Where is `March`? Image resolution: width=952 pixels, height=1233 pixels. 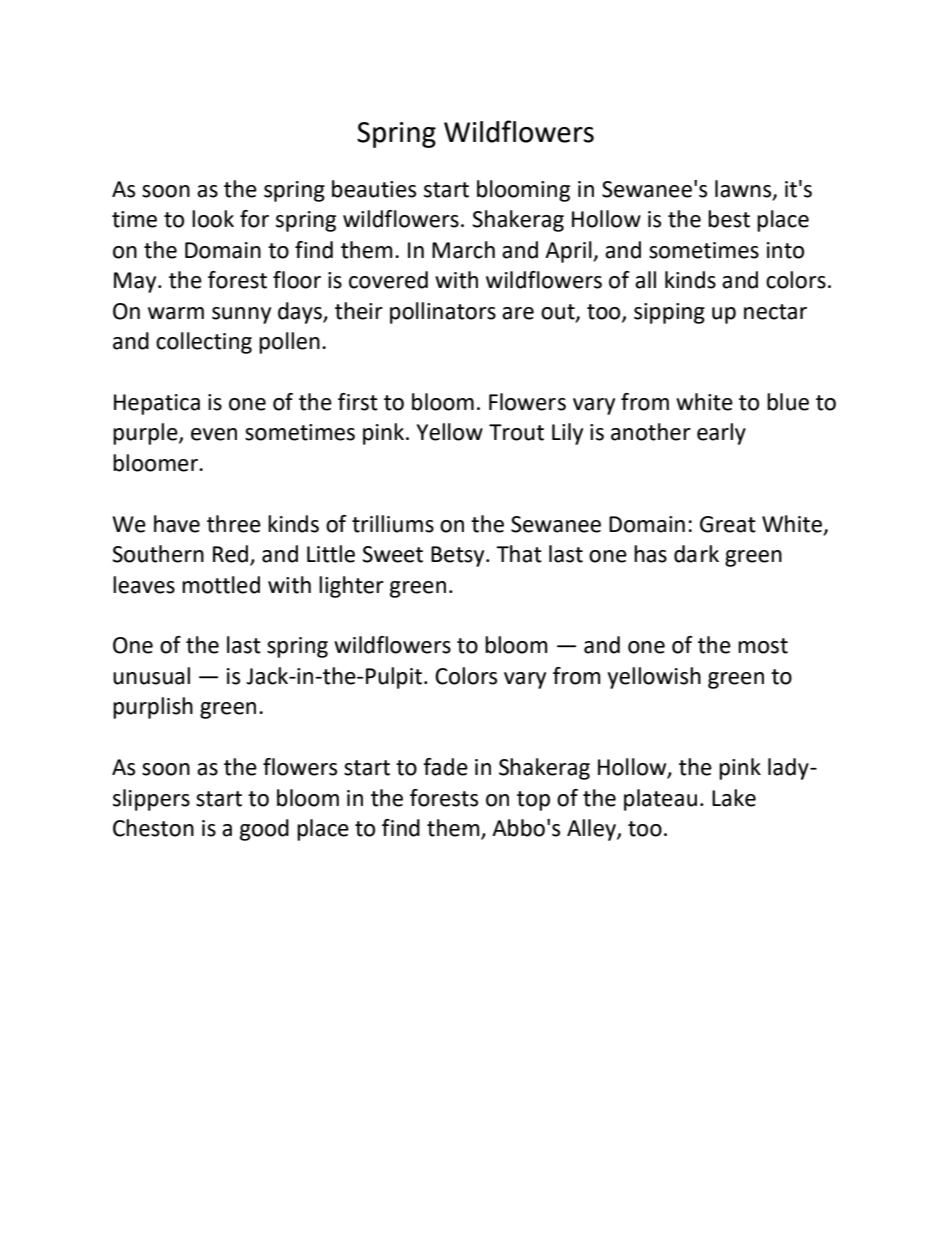 March is located at coordinates (463, 250).
